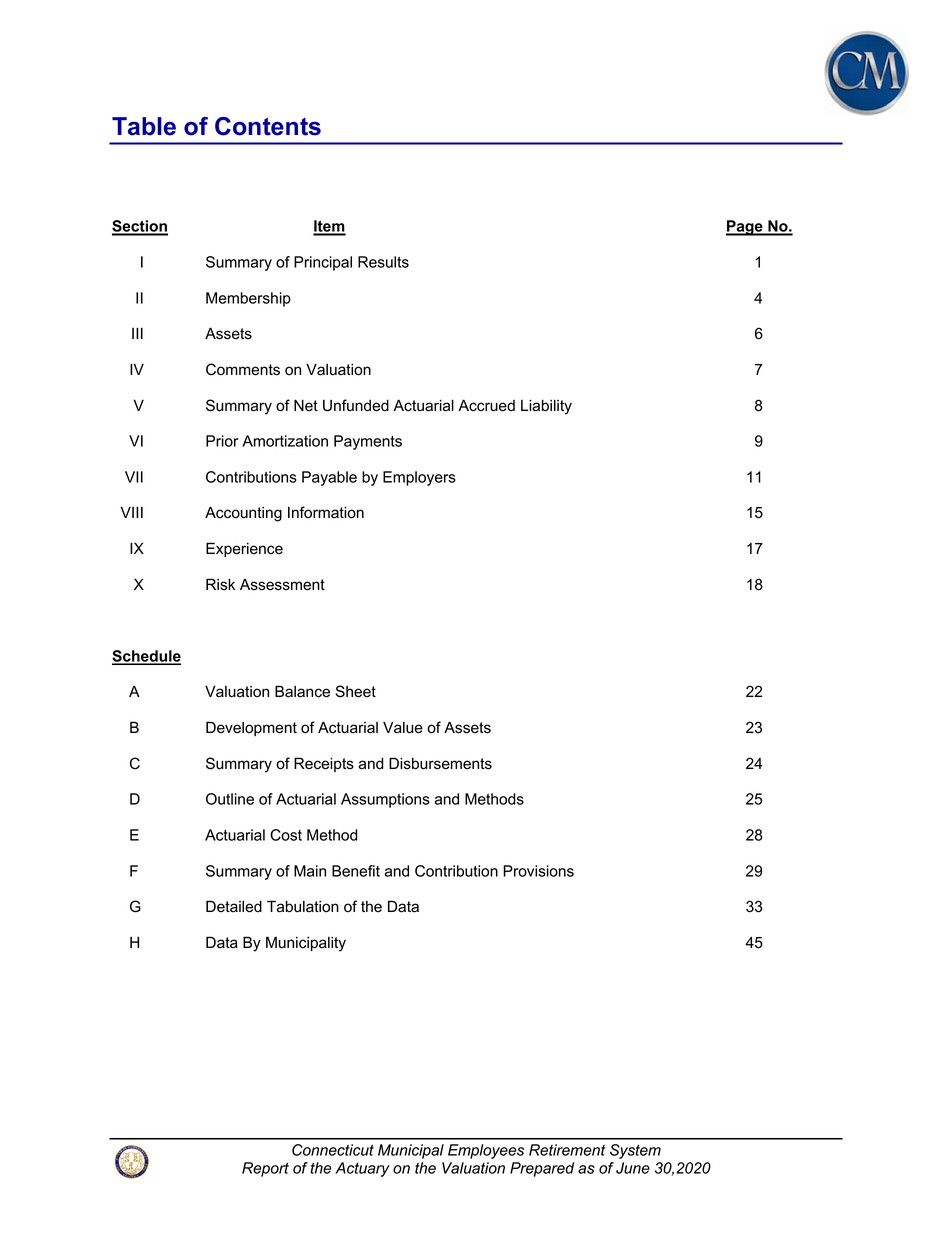  Describe the element at coordinates (546, 407) in the screenshot. I see `Liability` at that location.
